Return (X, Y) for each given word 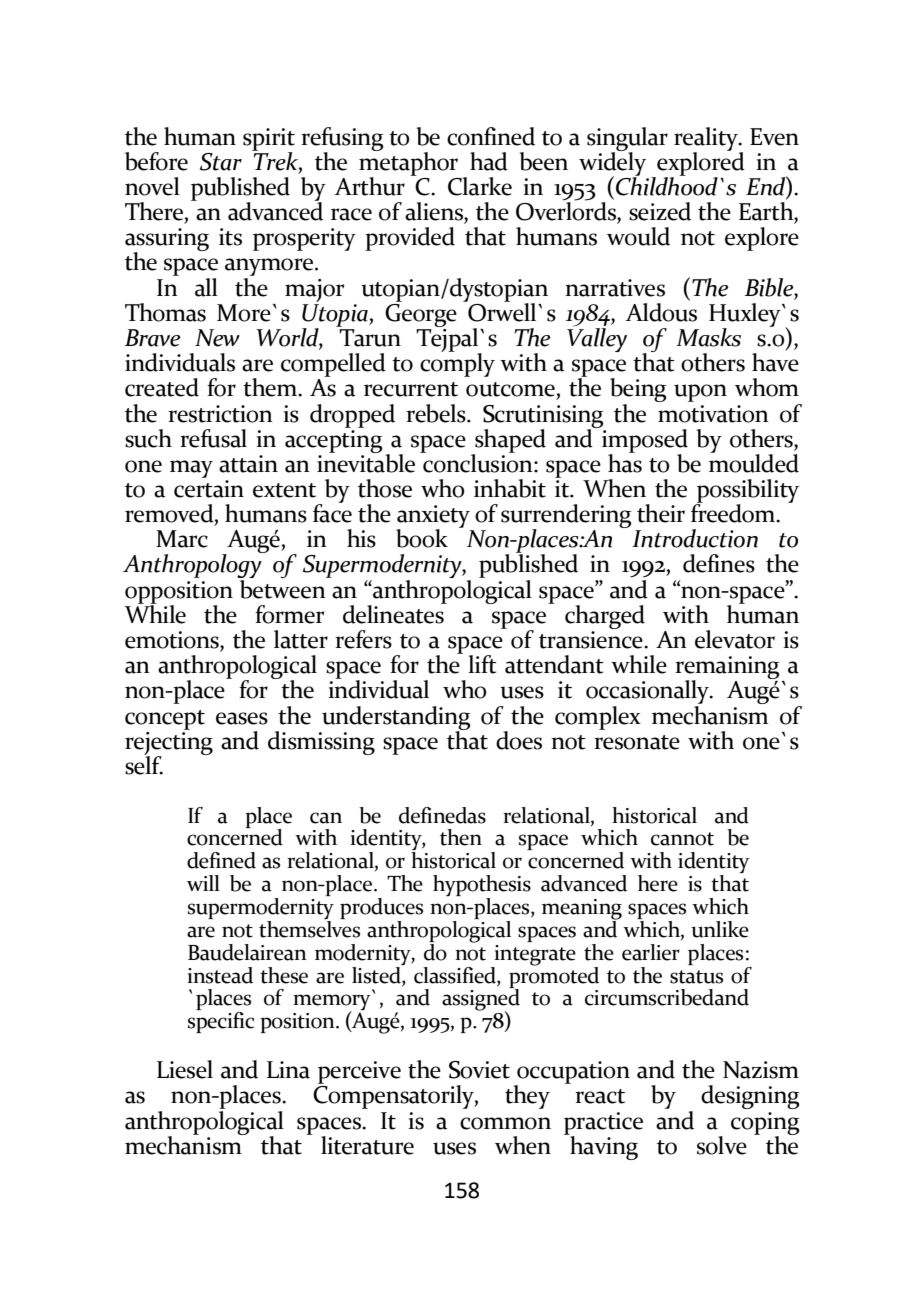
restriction (220, 414)
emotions (173, 641)
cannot (682, 839)
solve (722, 1145)
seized (660, 211)
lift (482, 664)
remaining (727, 669)
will (203, 883)
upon (700, 393)
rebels (437, 413)
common (505, 1123)
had (489, 161)
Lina (288, 1070)
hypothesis (482, 887)
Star (221, 162)
